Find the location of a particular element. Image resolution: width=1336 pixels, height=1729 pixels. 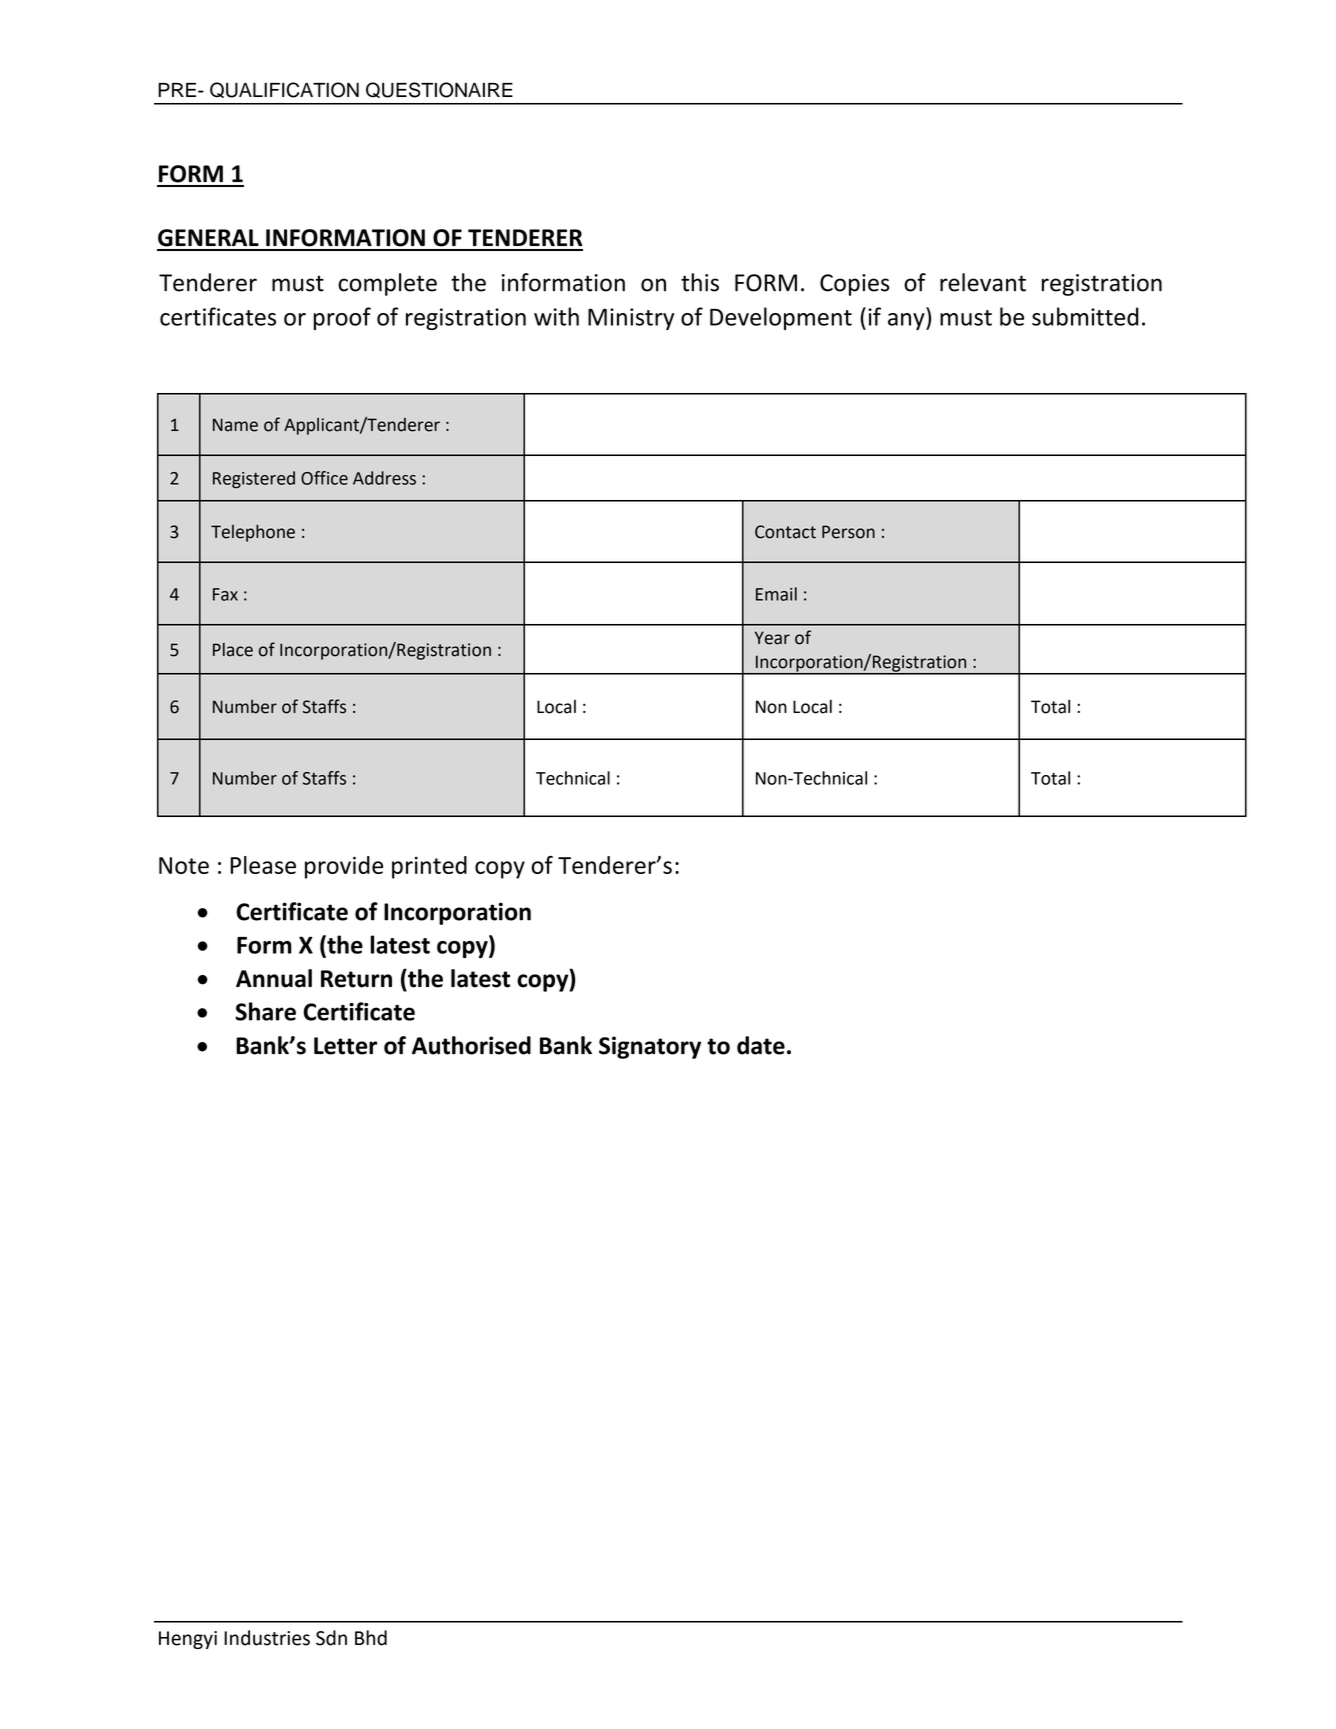

Signatory is located at coordinates (650, 1047).
